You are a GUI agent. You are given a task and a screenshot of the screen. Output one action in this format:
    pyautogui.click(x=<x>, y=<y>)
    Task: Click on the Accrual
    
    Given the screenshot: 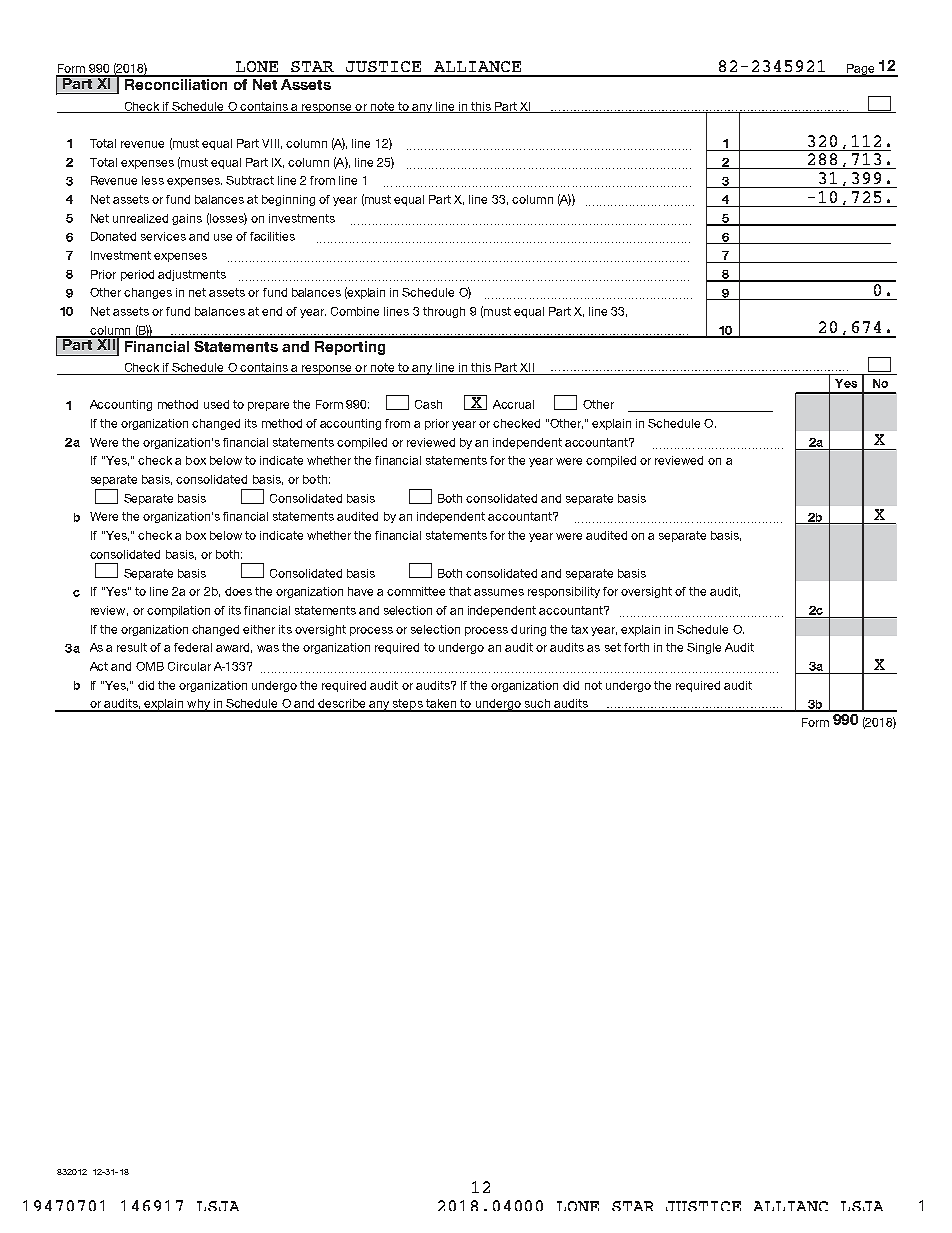 What is the action you would take?
    pyautogui.click(x=513, y=404)
